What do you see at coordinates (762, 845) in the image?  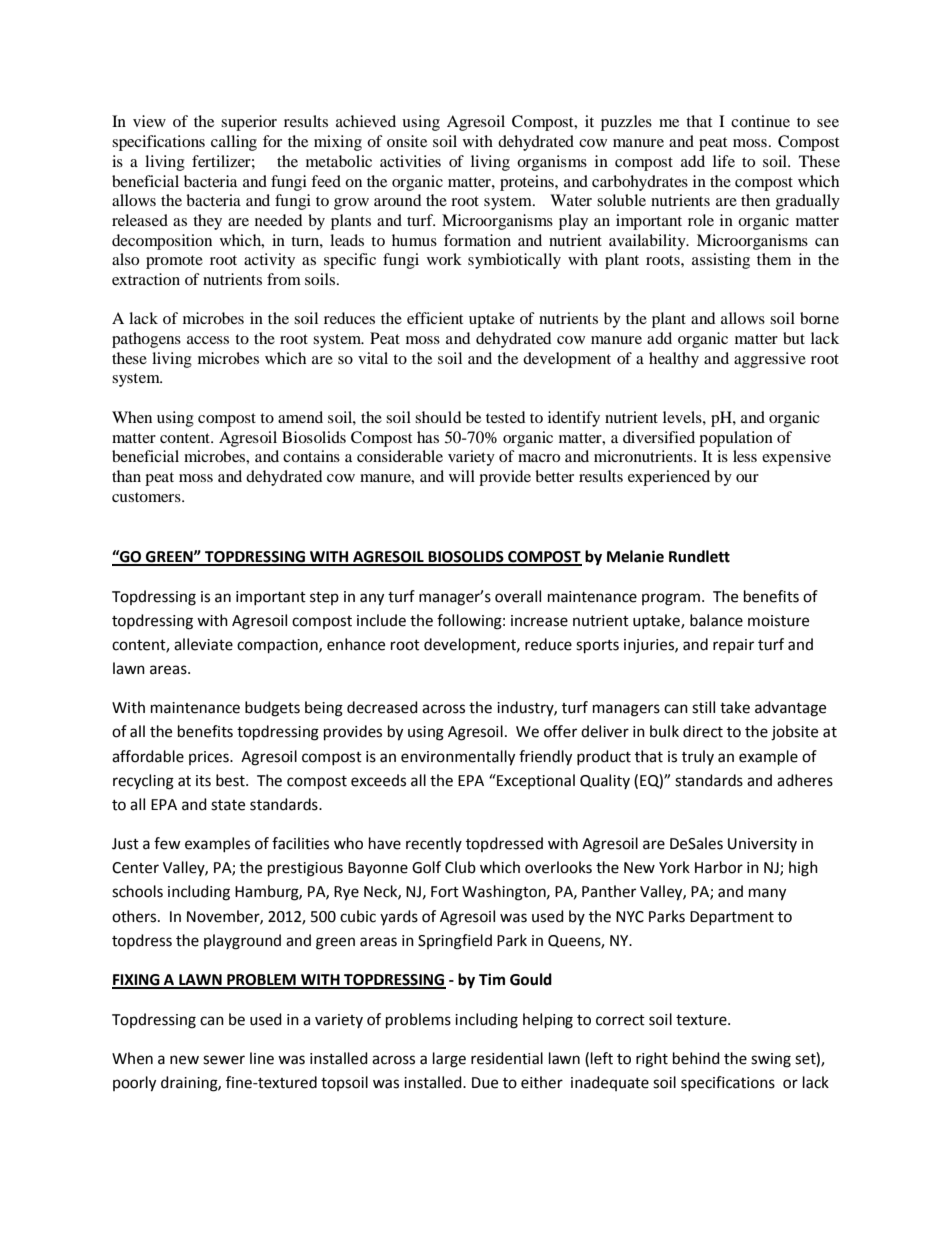 I see `University` at bounding box center [762, 845].
